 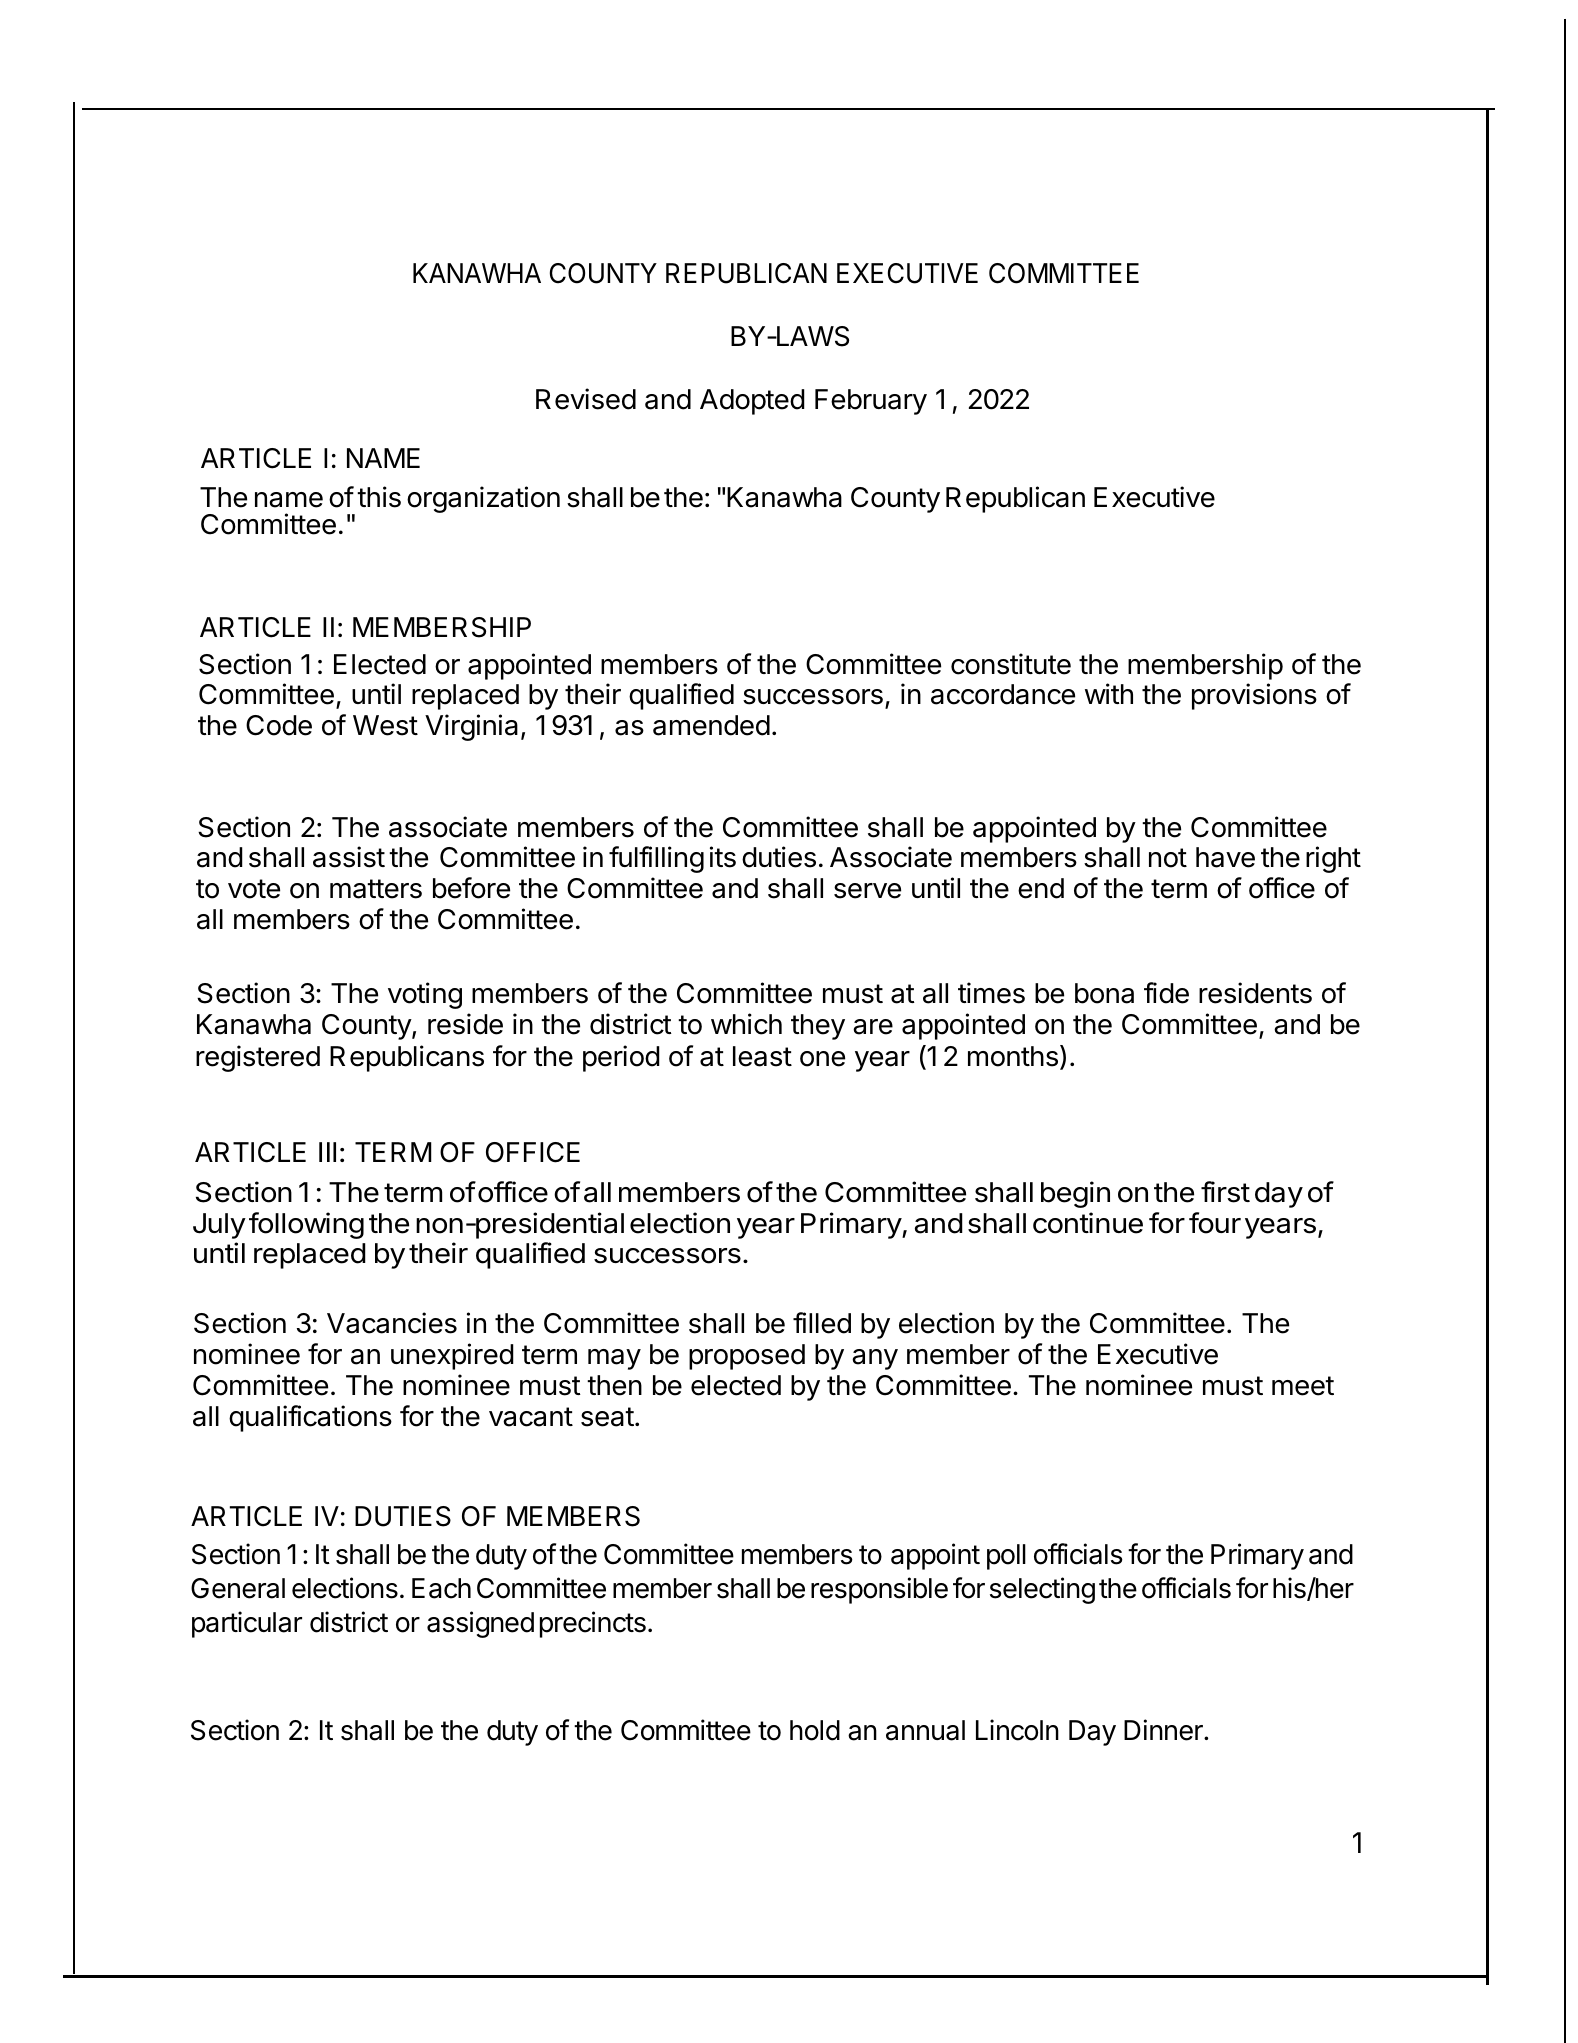 I want to click on meet, so click(x=1303, y=1386).
